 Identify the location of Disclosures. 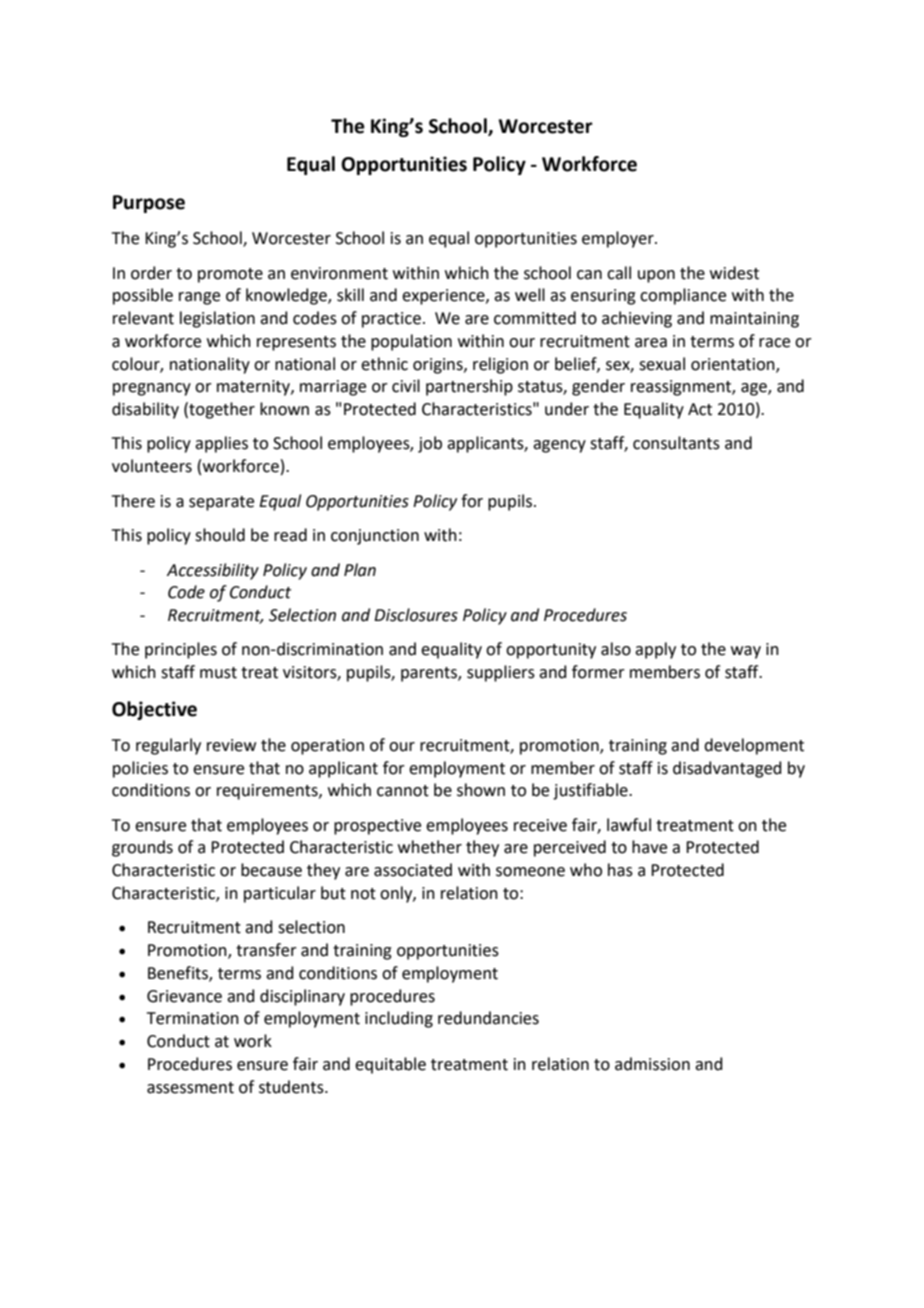
(416, 615).
